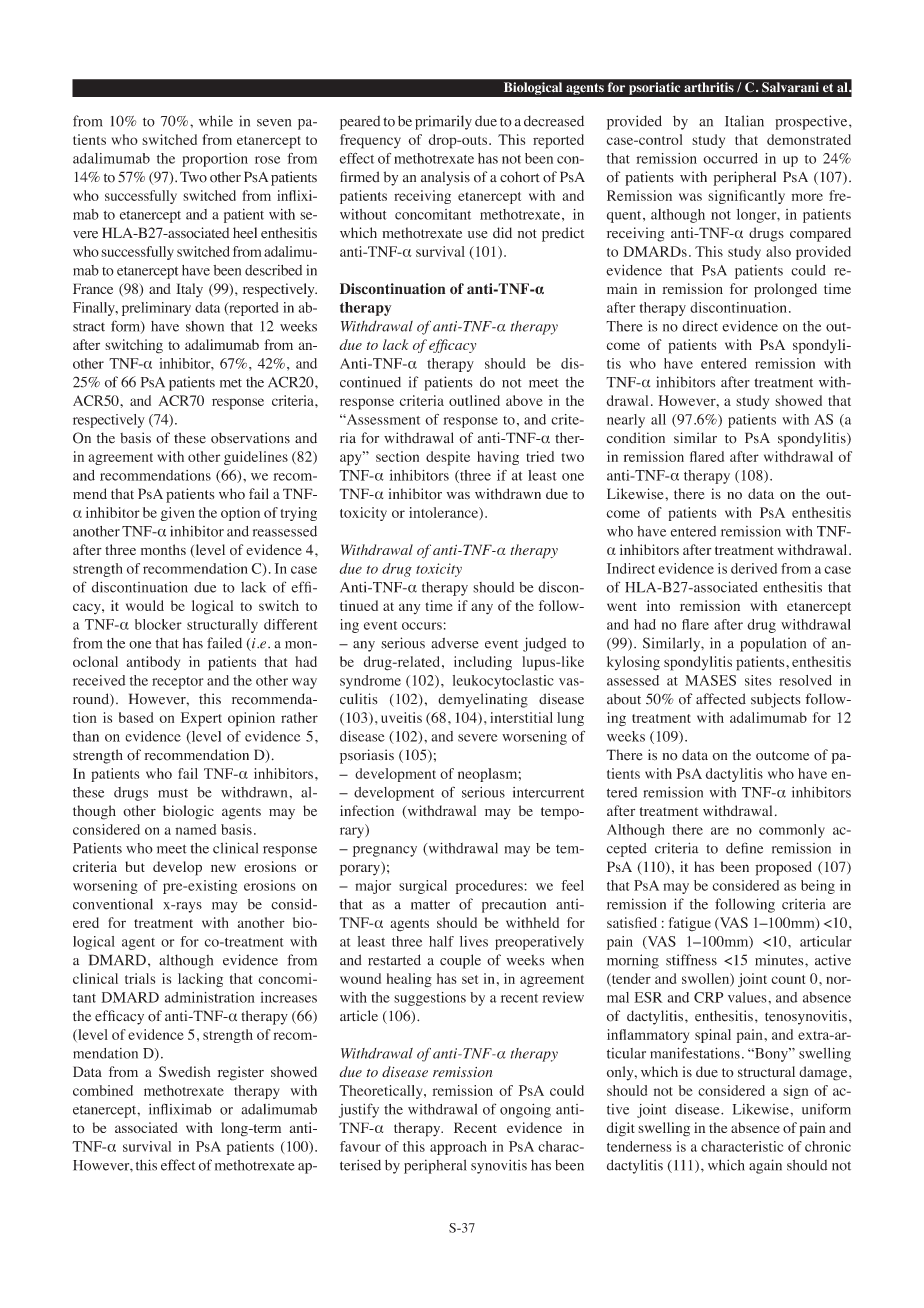 This screenshot has height=1308, width=924. Describe the element at coordinates (744, 121) in the screenshot. I see `Italian` at that location.
